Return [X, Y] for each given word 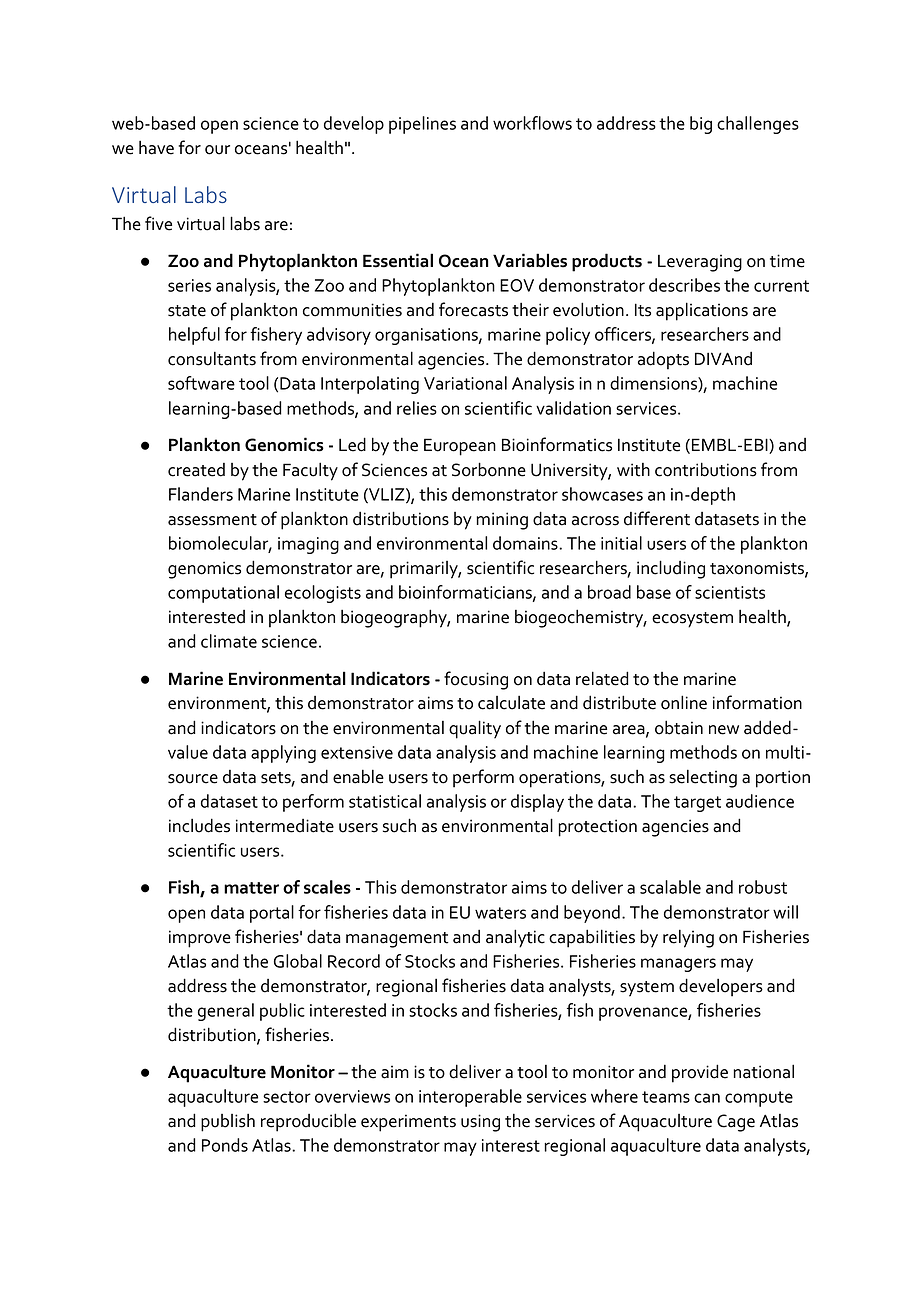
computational [223, 594]
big [701, 125]
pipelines [422, 125]
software [201, 383]
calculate [511, 702]
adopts [663, 360]
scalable [670, 887]
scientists [730, 592]
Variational [465, 383]
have [156, 147]
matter [251, 888]
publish [228, 1122]
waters [500, 913]
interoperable [470, 1098]
